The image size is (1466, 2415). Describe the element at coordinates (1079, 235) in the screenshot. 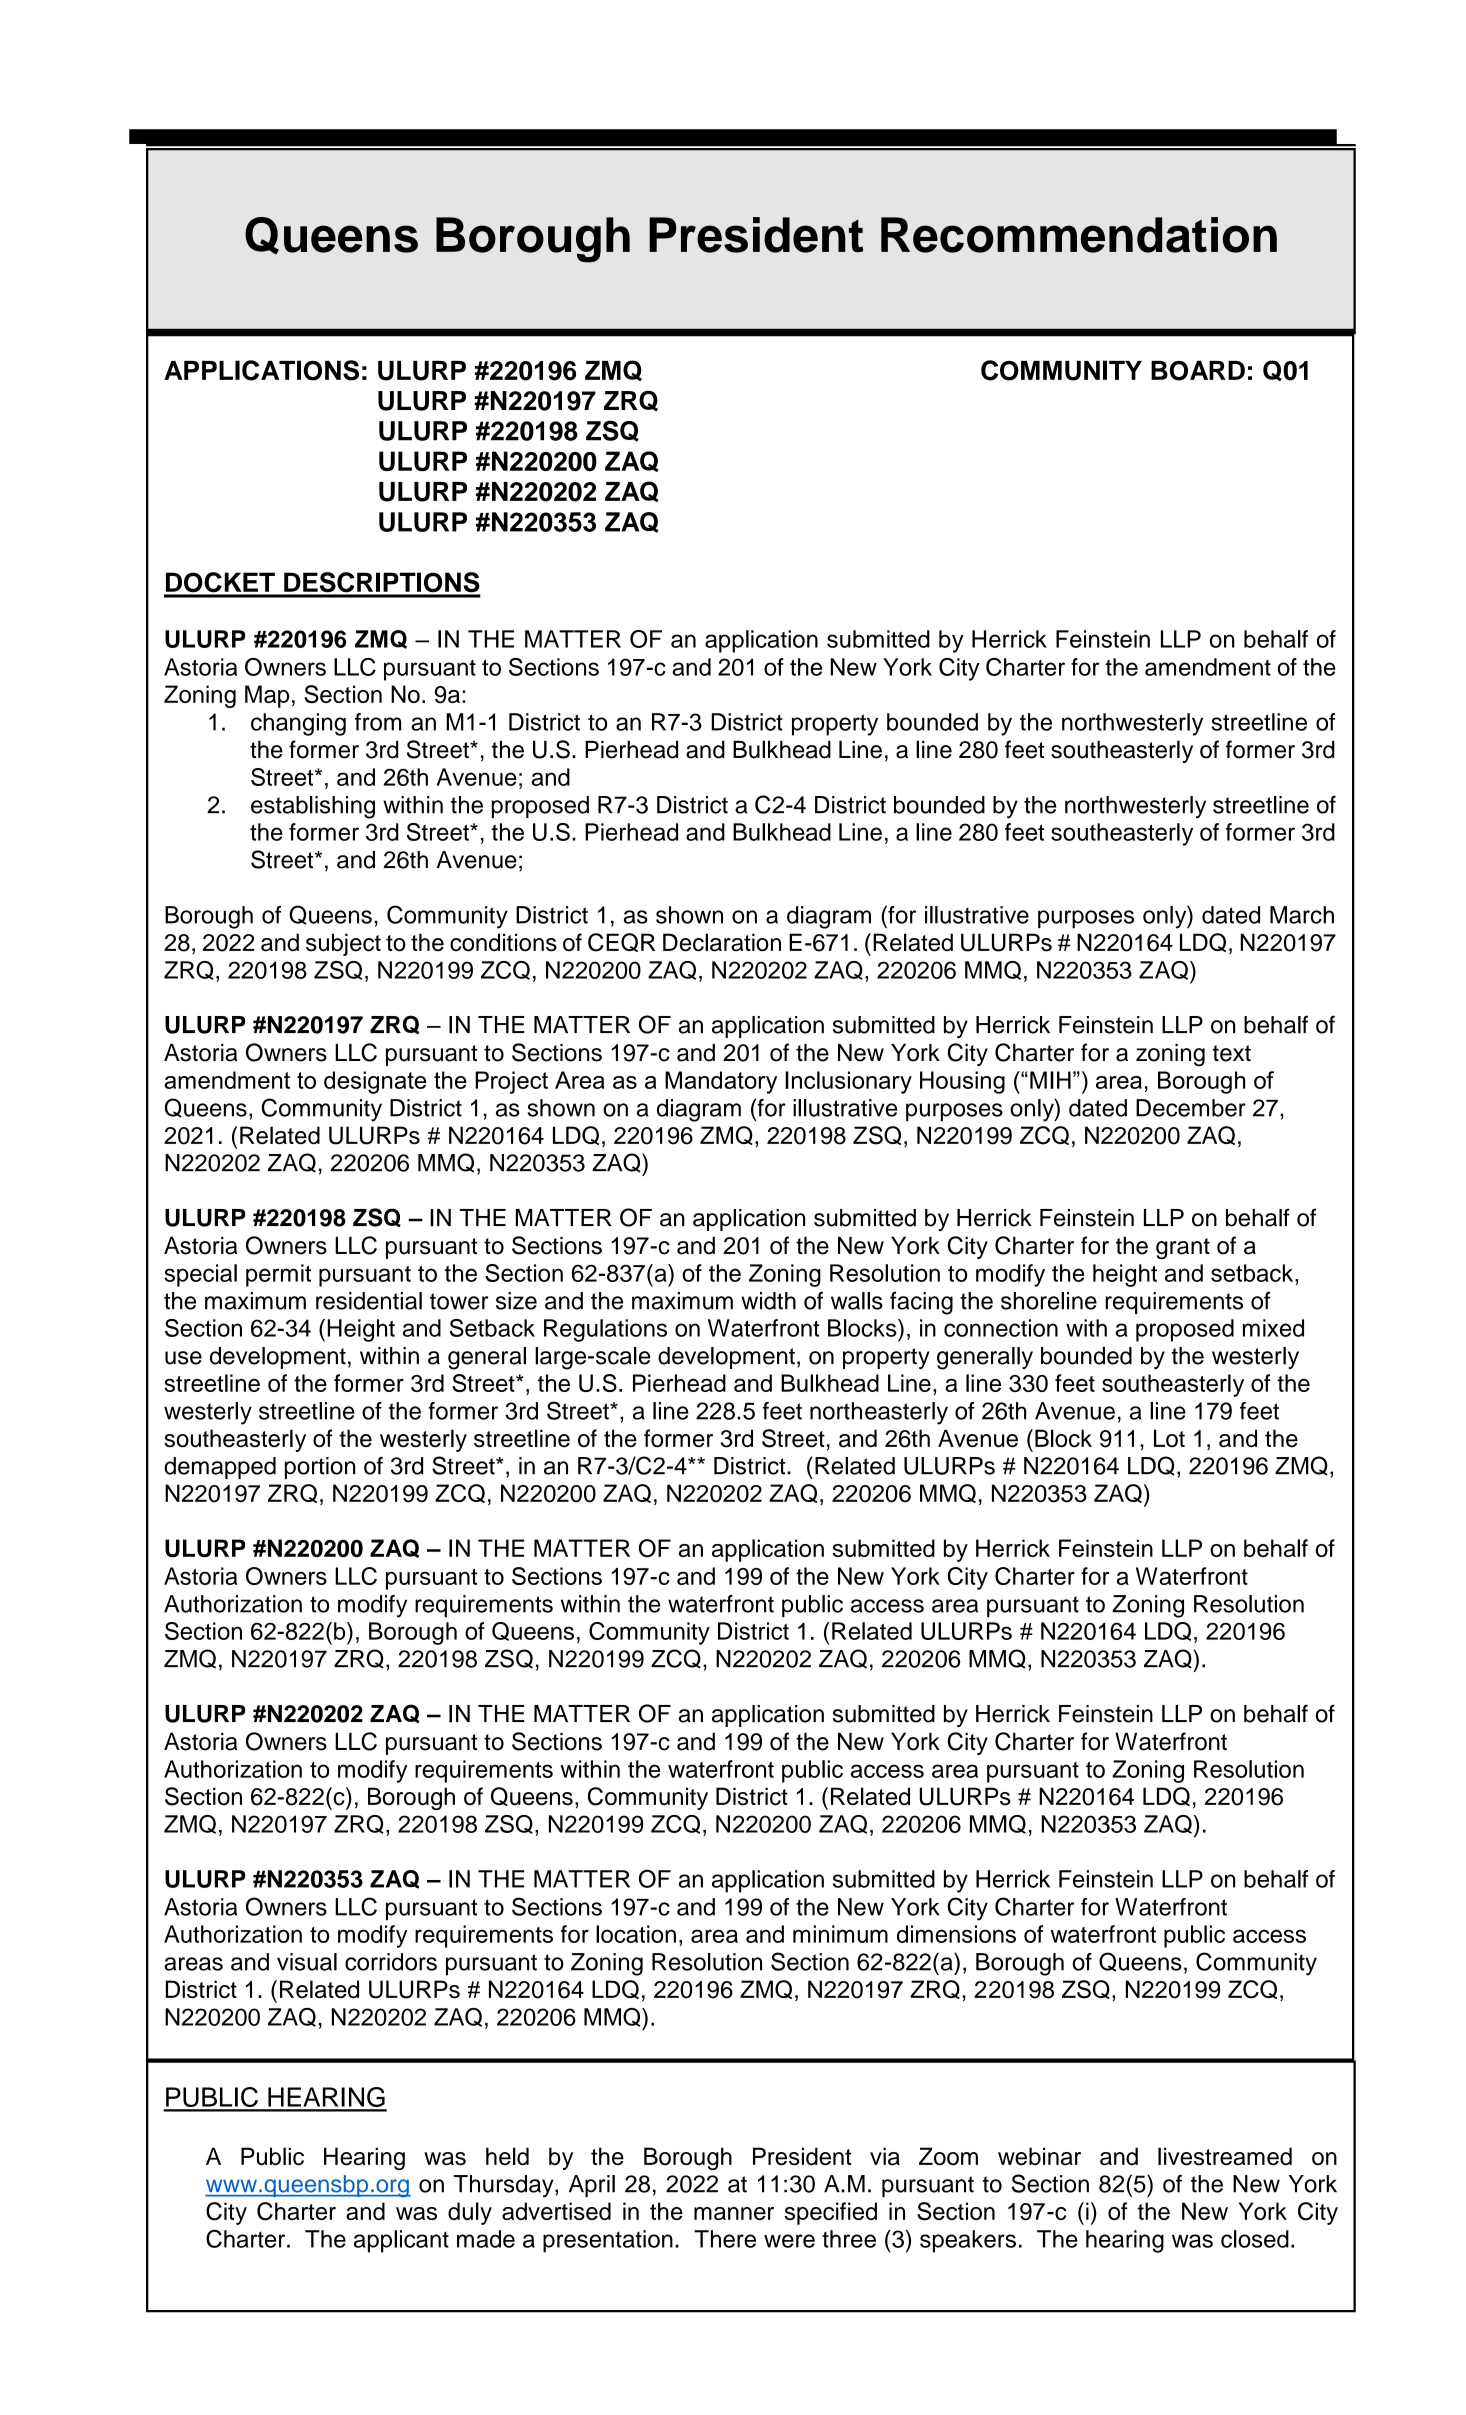

I see `Recommendation` at that location.
